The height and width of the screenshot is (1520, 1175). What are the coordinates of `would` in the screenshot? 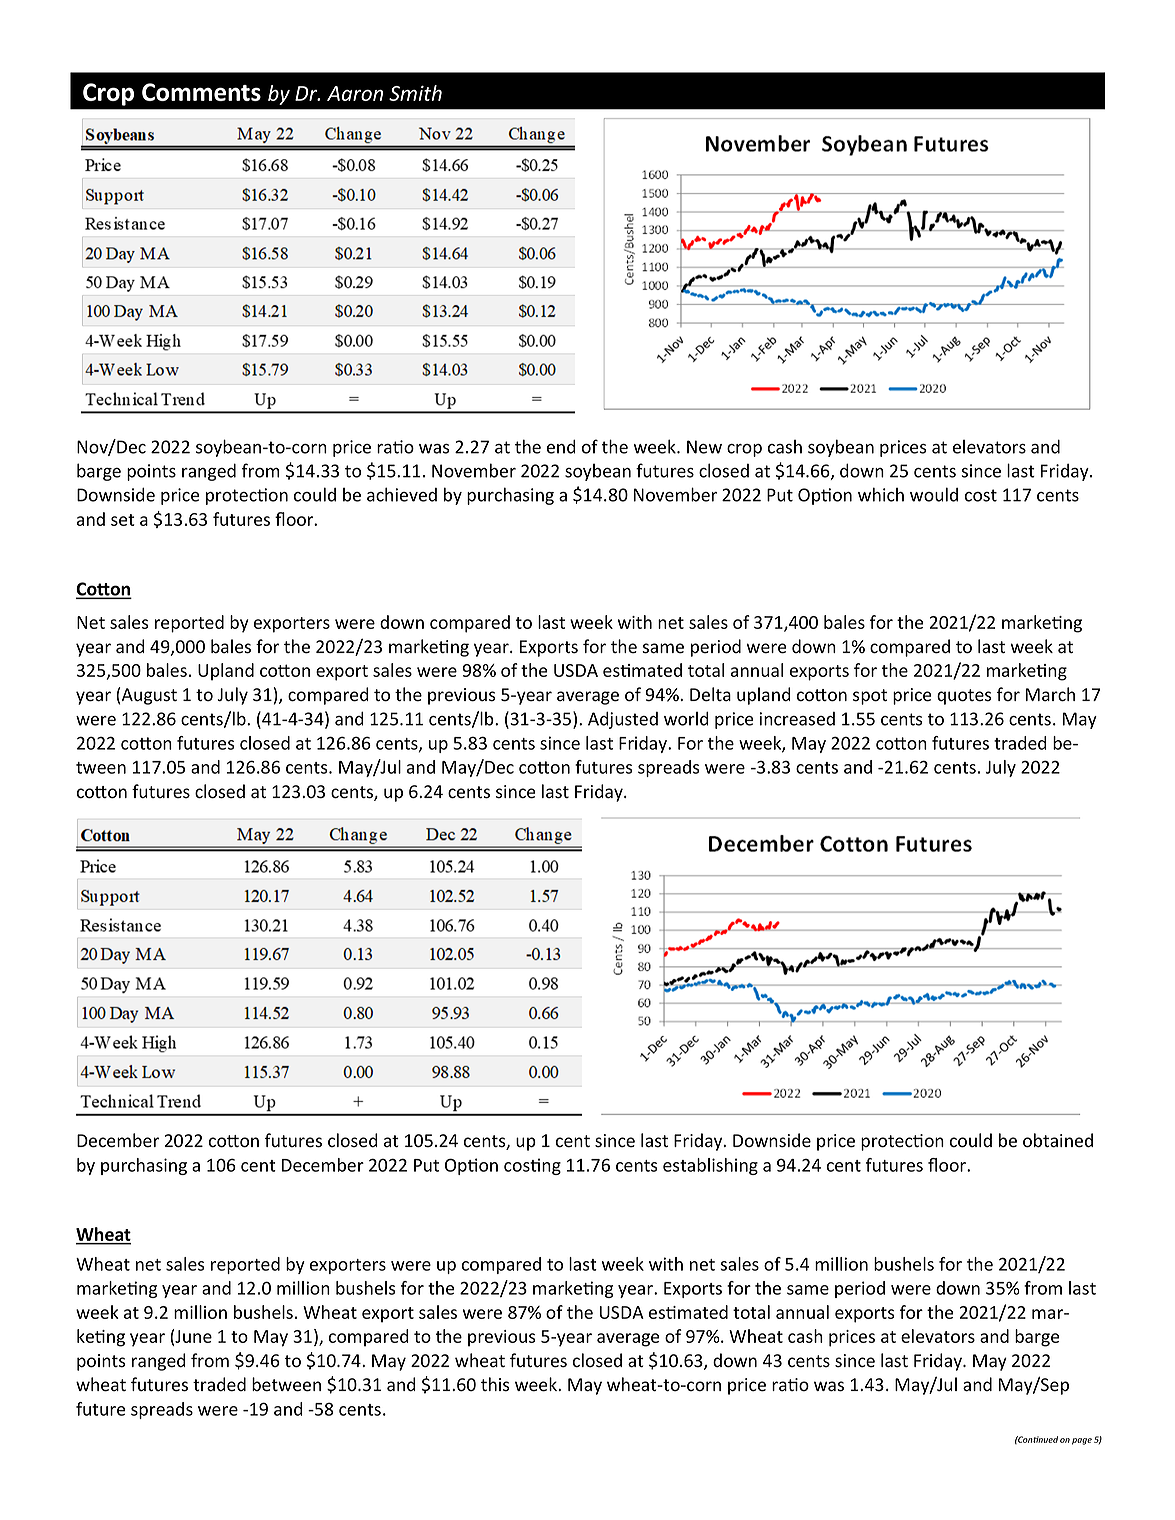 It's located at (934, 494).
